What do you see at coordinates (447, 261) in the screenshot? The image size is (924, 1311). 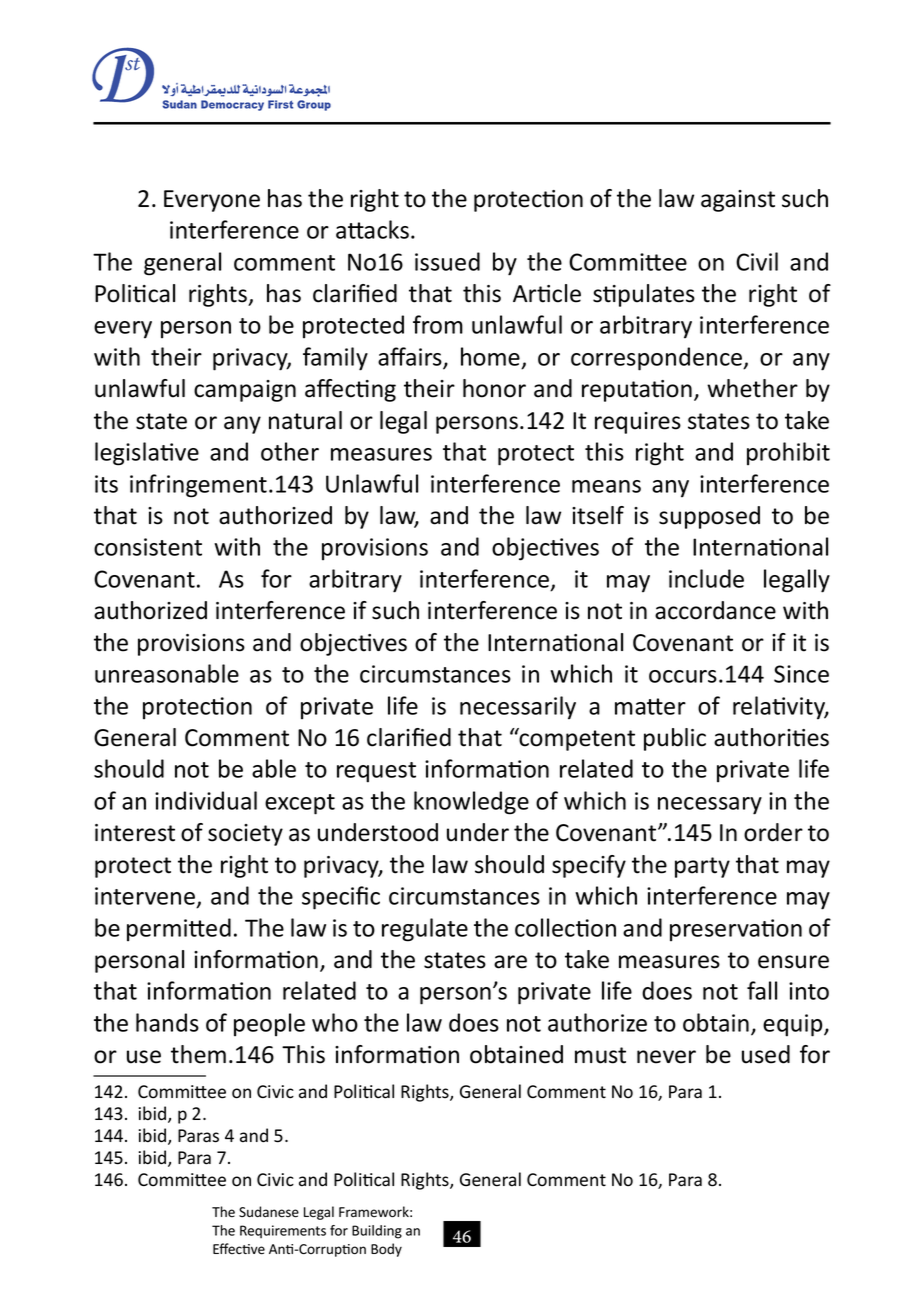 I see `issued` at bounding box center [447, 261].
